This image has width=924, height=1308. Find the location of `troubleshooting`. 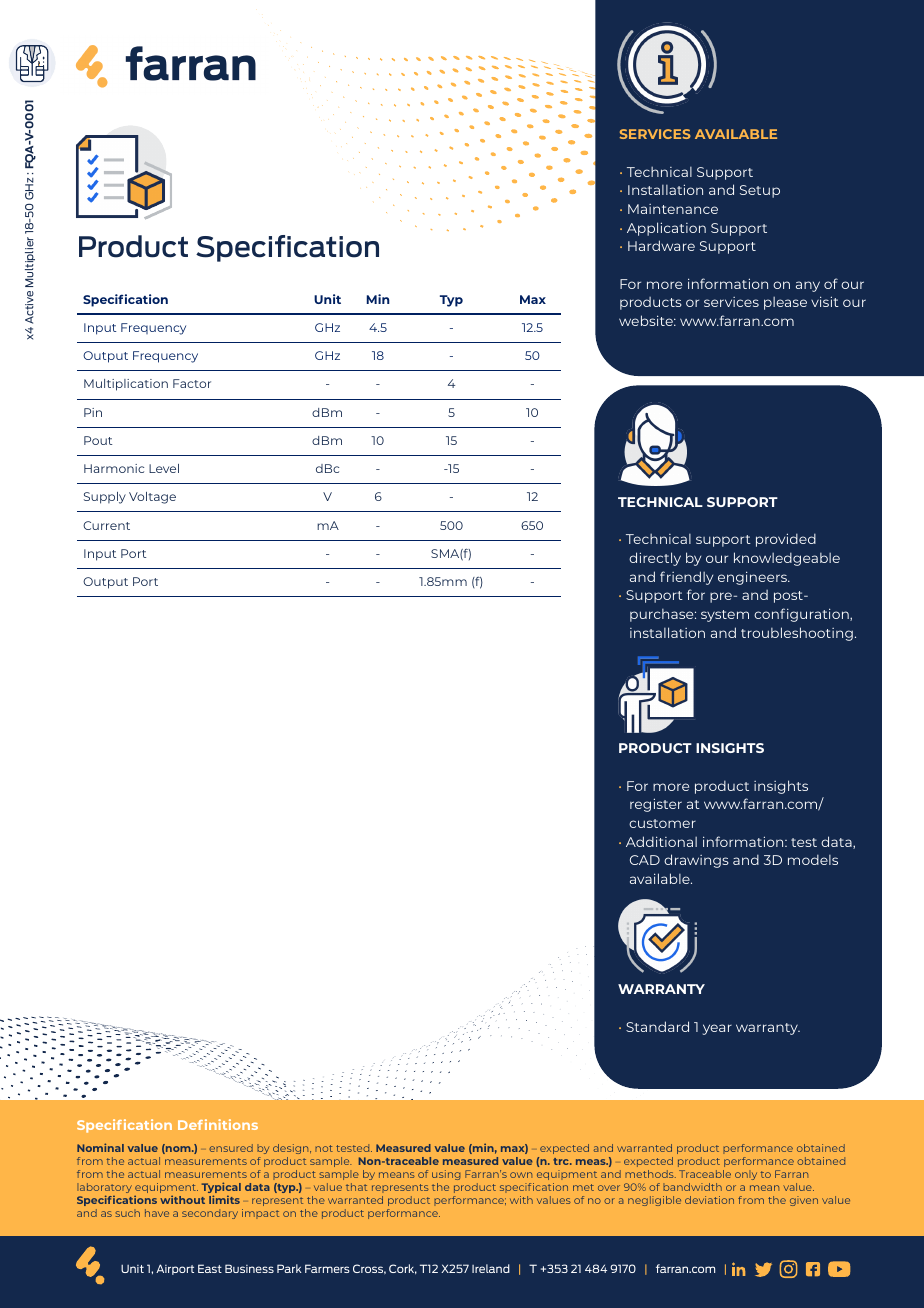

troubleshooting is located at coordinates (797, 634).
